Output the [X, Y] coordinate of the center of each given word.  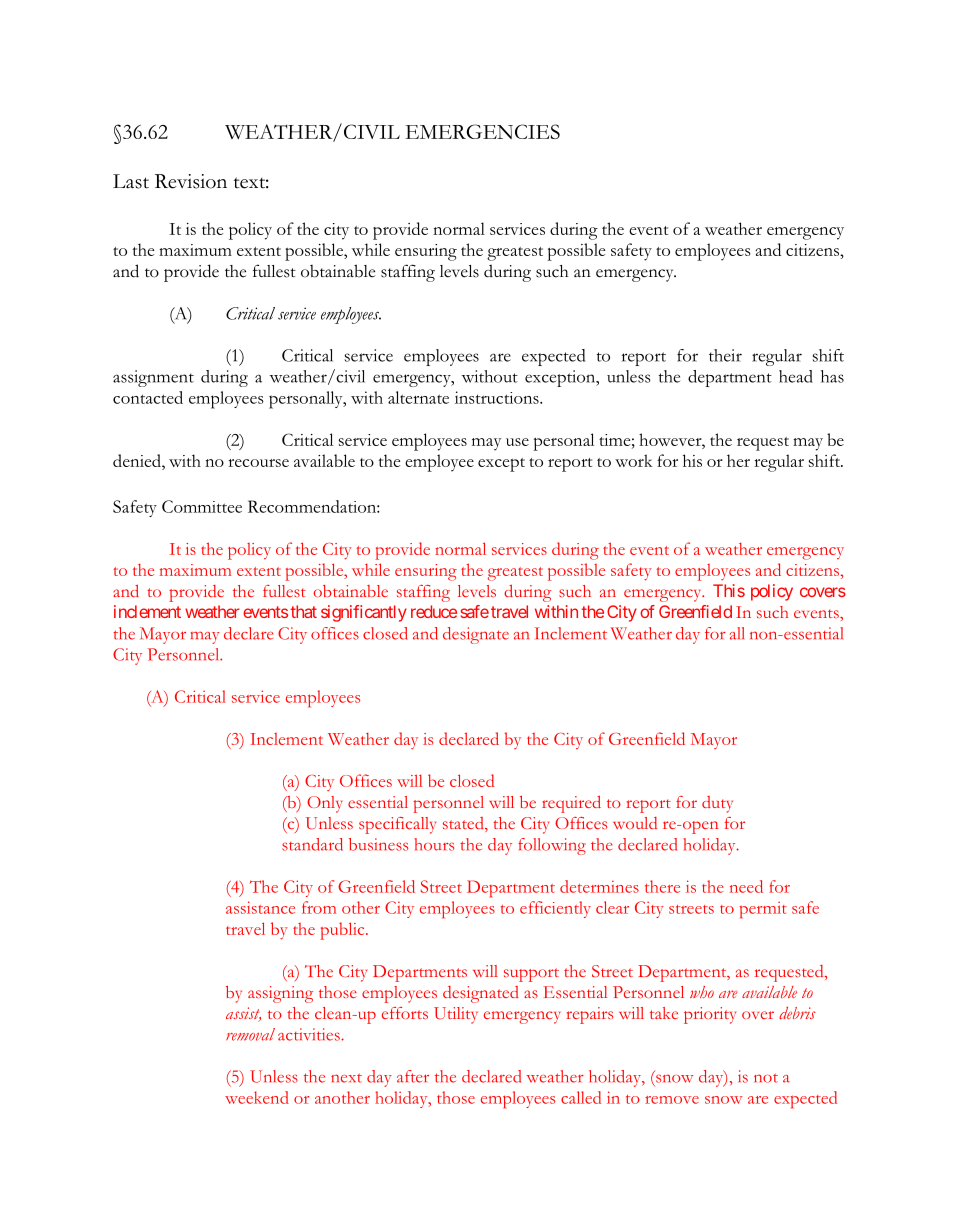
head [796, 376]
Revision [191, 181]
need [746, 886]
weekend [257, 1097]
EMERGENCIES [482, 131]
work [634, 460]
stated [464, 824]
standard [312, 844]
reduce [434, 611]
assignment [153, 378]
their [725, 355]
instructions [498, 397]
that [303, 611]
